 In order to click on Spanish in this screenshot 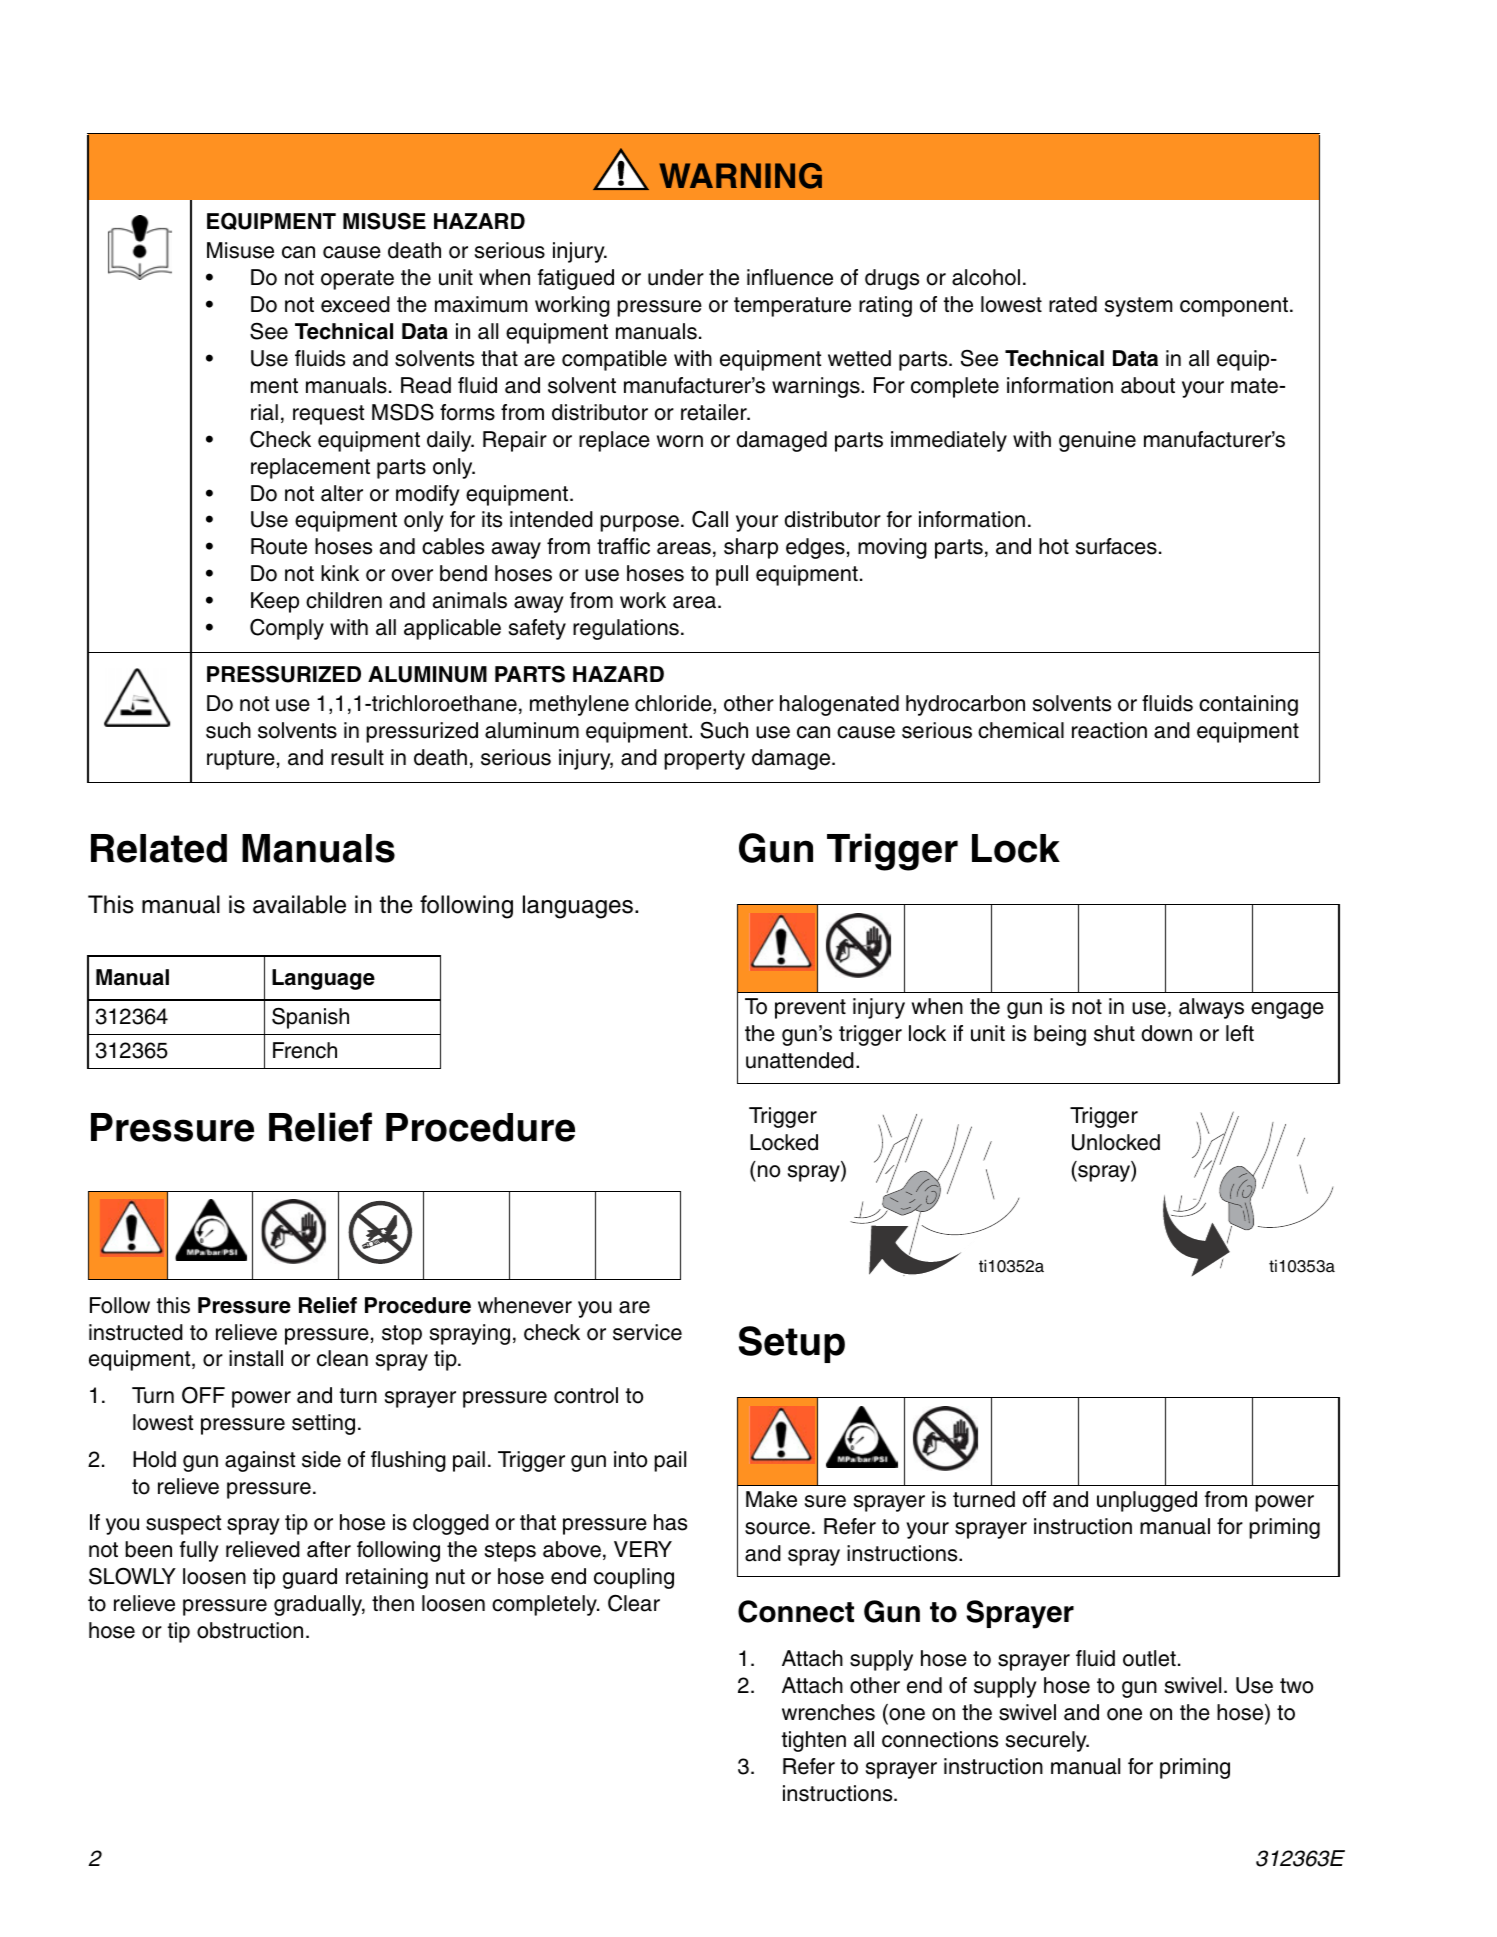, I will do `click(310, 1018)`.
